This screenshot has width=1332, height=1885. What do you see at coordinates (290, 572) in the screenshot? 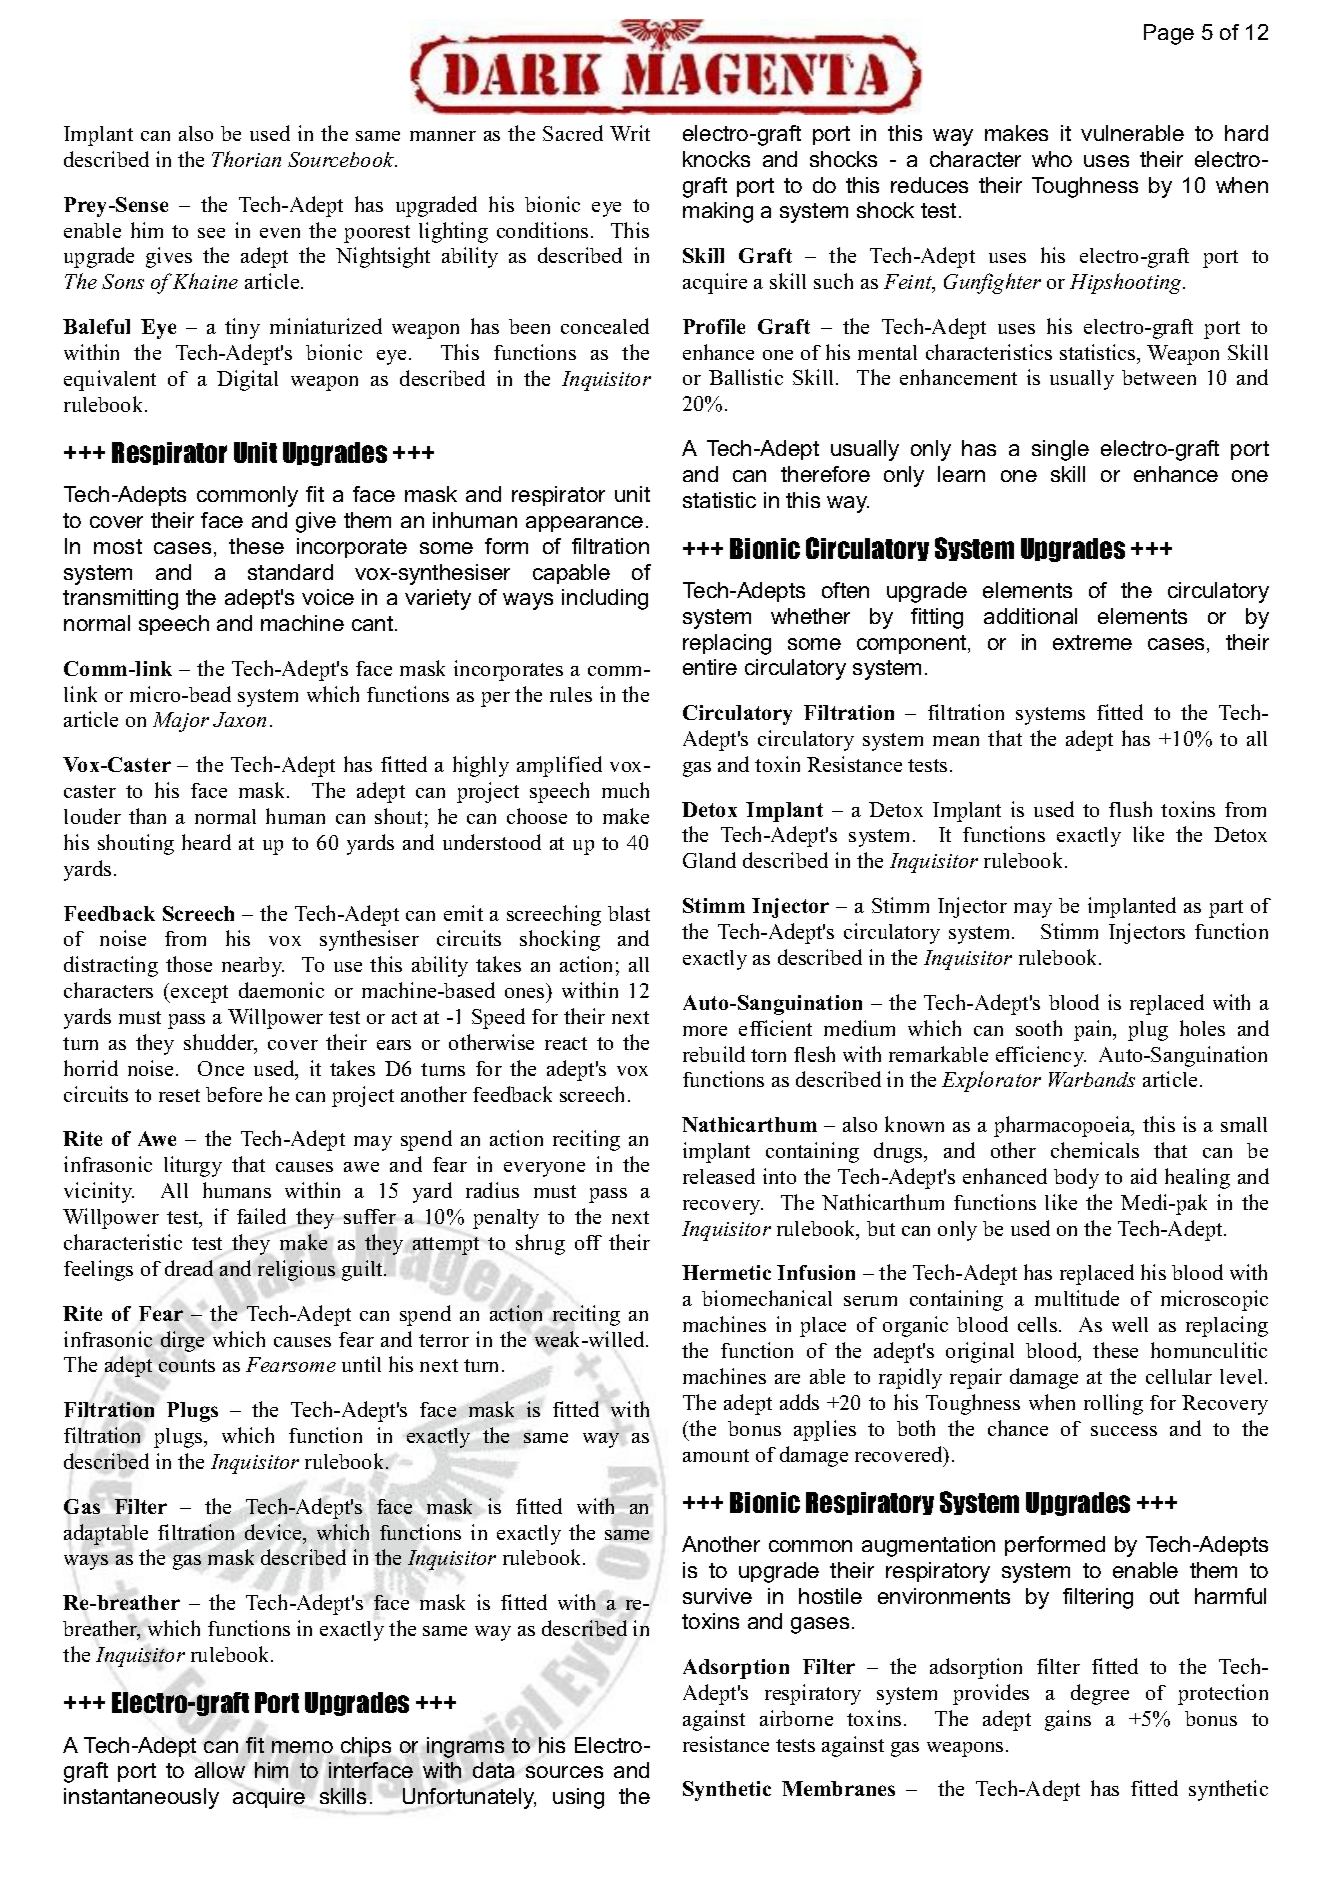
I see `standard` at bounding box center [290, 572].
